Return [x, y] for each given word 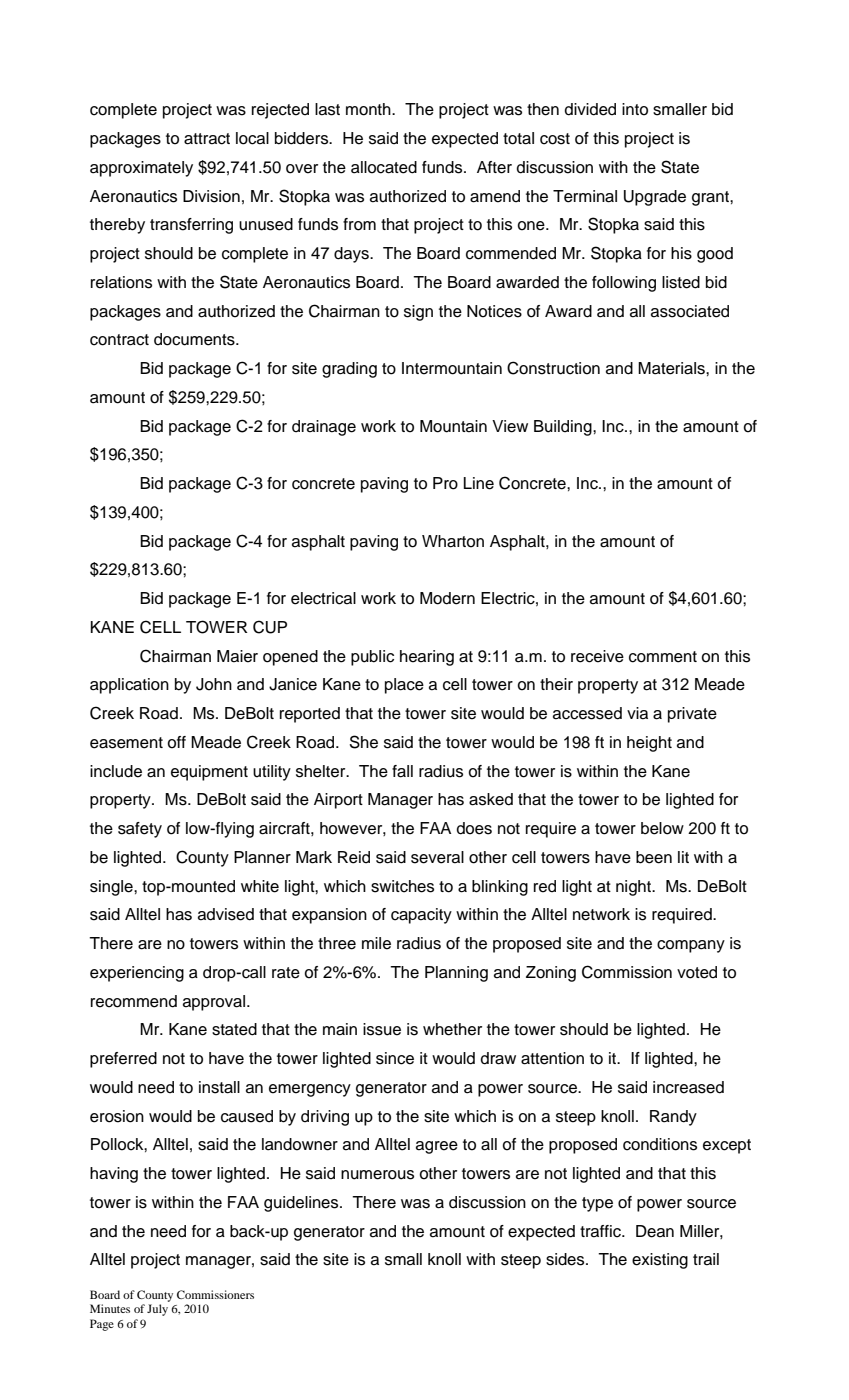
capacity [421, 916]
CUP [270, 627]
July [157, 1310]
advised [226, 914]
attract [207, 139]
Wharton [453, 541]
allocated [384, 167]
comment [663, 657]
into [635, 109]
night [635, 888]
